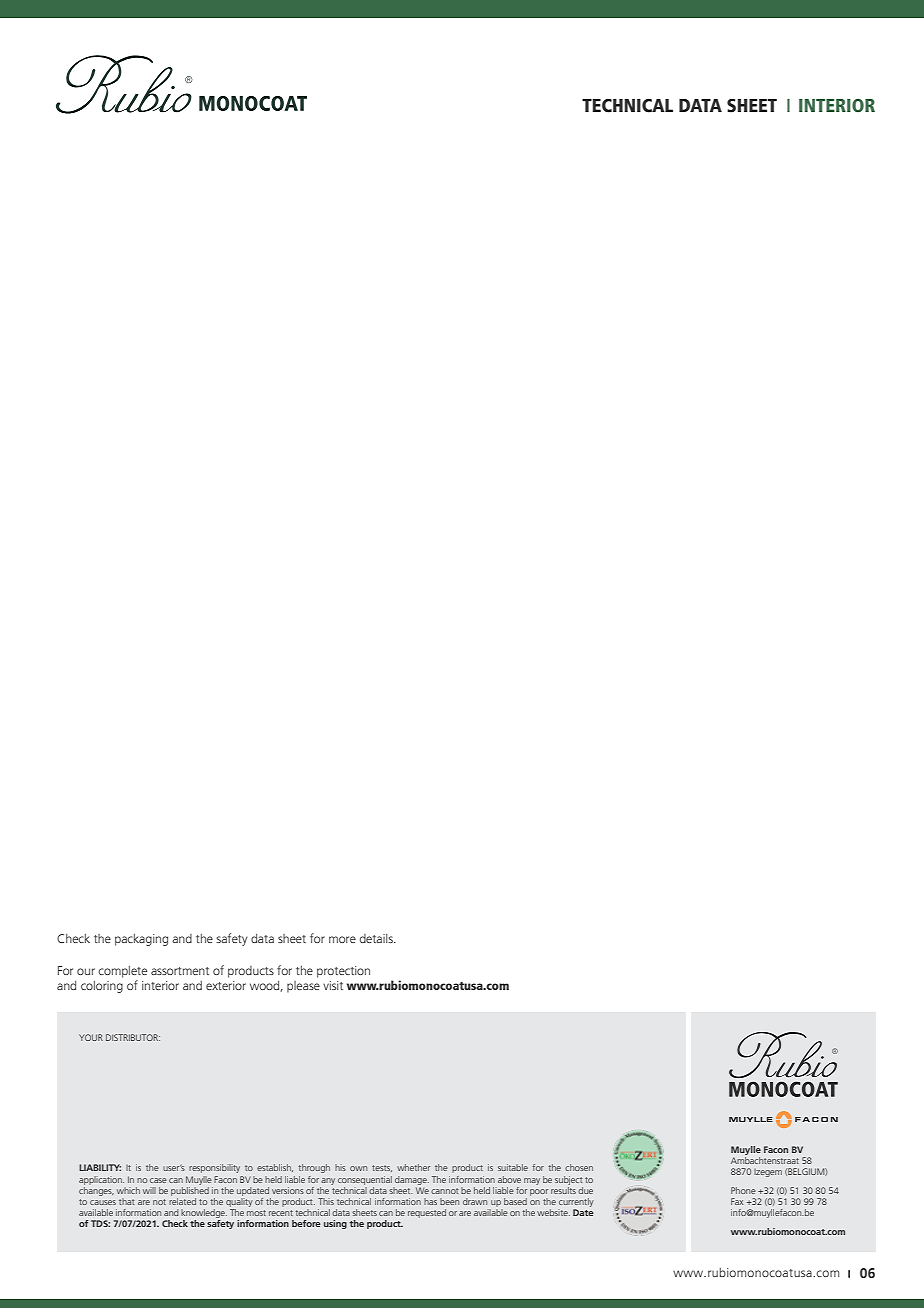 Image resolution: width=924 pixels, height=1308 pixels. What do you see at coordinates (214, 1168) in the image?
I see `responsibility` at bounding box center [214, 1168].
